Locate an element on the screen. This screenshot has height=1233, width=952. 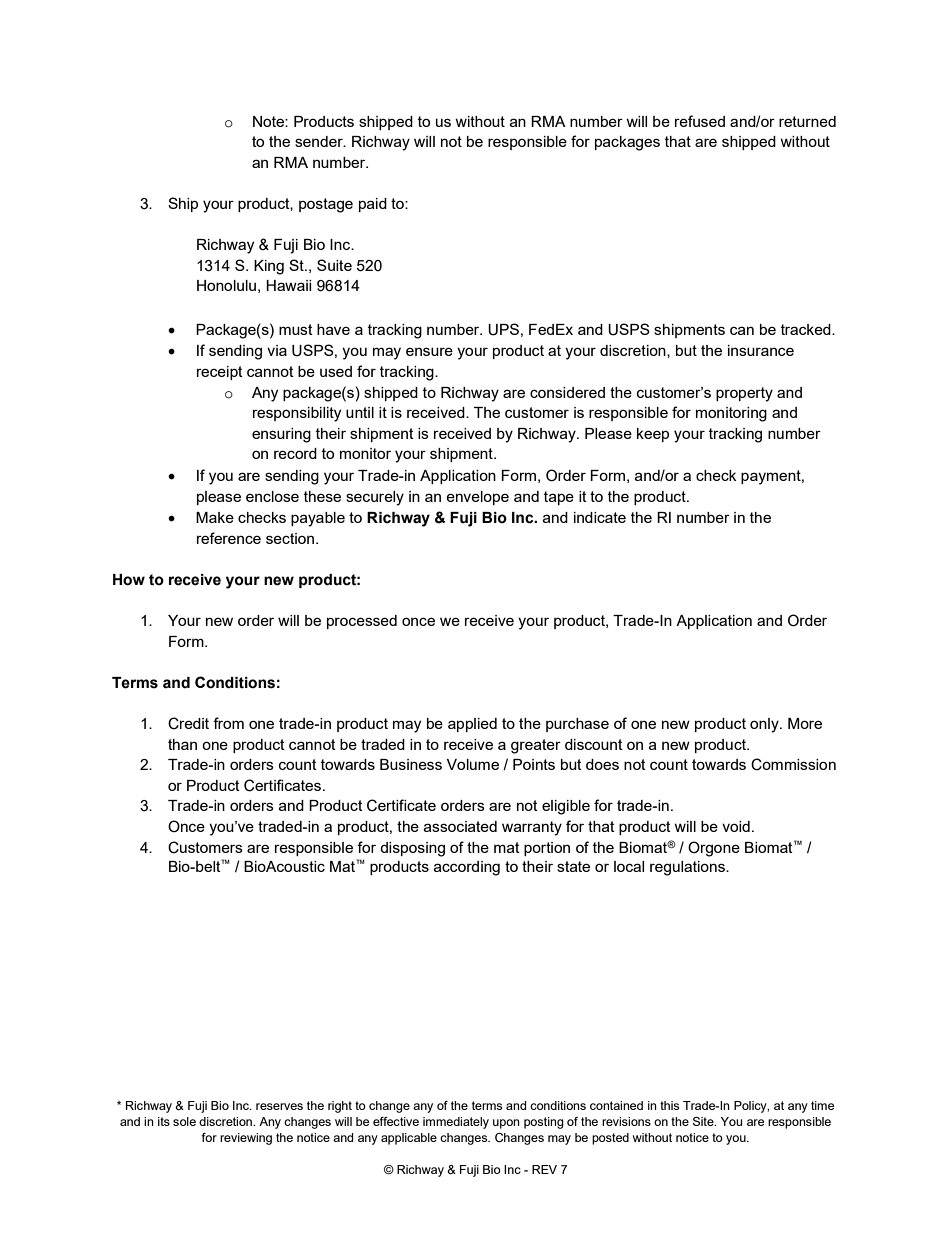
sole is located at coordinates (184, 1121).
